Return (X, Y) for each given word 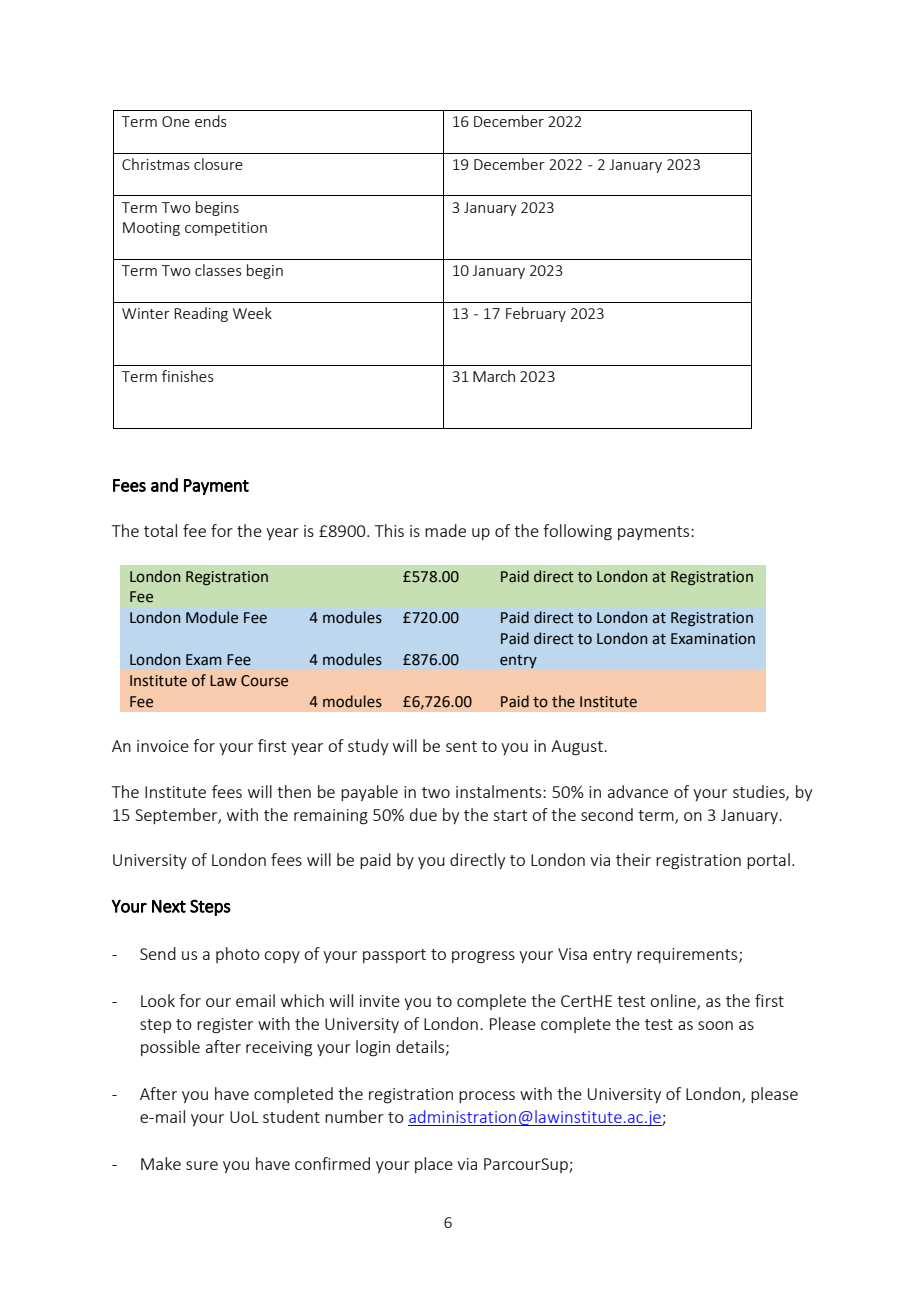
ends (211, 121)
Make (161, 1163)
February (536, 314)
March (494, 376)
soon (715, 1025)
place (434, 1165)
